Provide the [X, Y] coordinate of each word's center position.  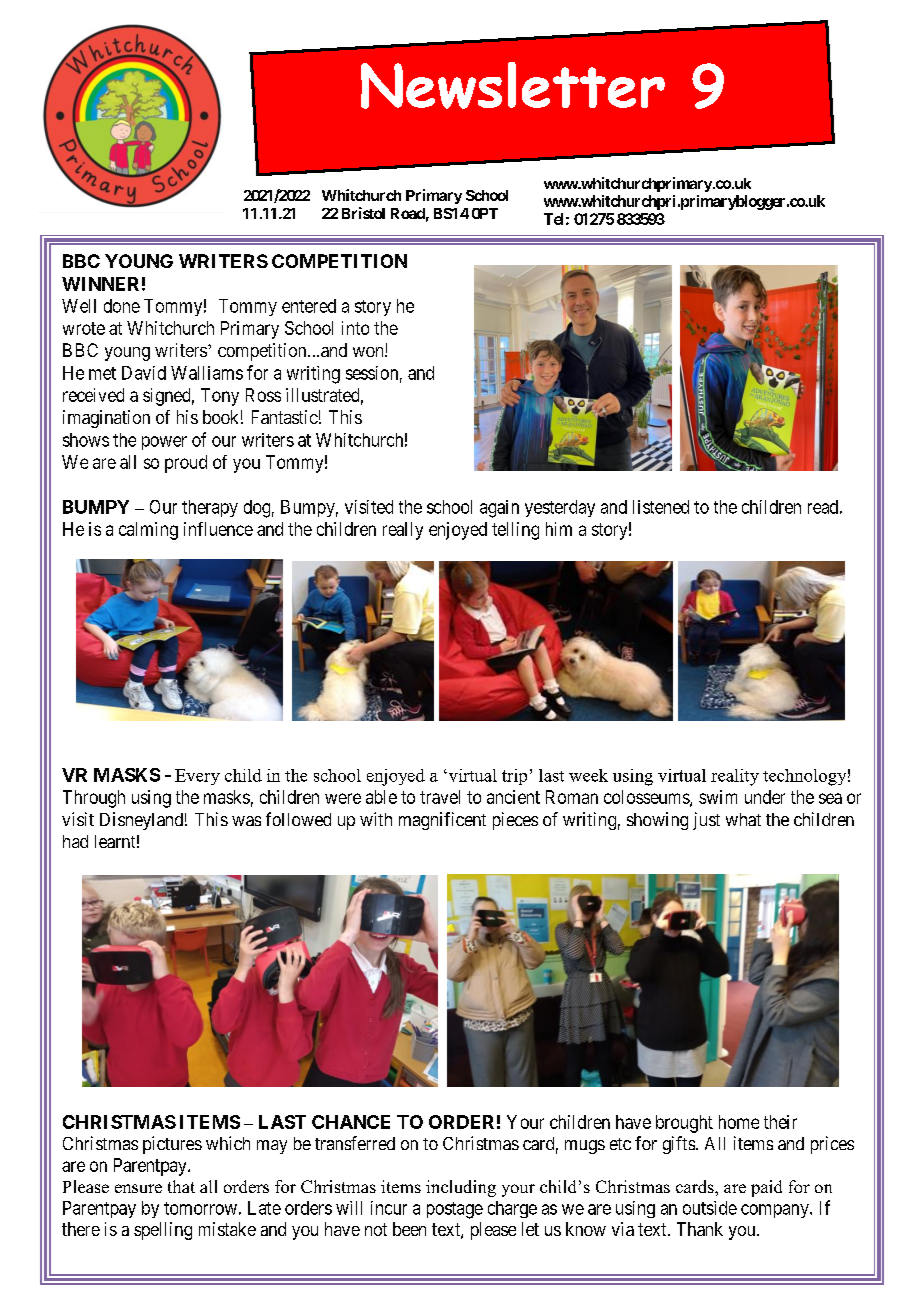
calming [148, 531]
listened [661, 507]
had [75, 841]
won [369, 352]
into [355, 328]
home [739, 1122]
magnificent [442, 821]
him [559, 529]
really [403, 531]
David [144, 373]
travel [440, 797]
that [181, 1186]
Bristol [363, 213]
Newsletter [513, 85]
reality [735, 777]
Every [197, 777]
